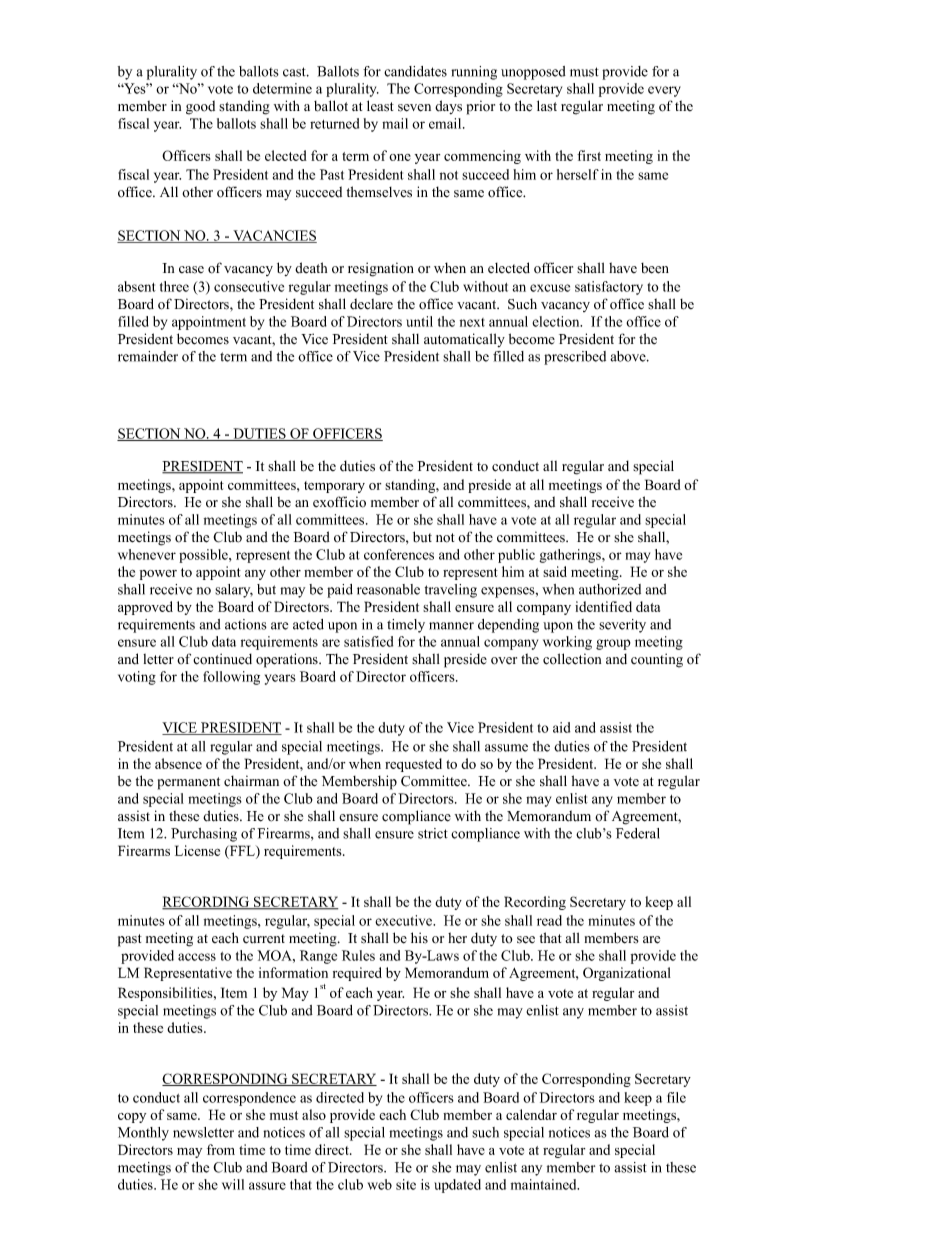  Describe the element at coordinates (222, 659) in the screenshot. I see `continued` at that location.
